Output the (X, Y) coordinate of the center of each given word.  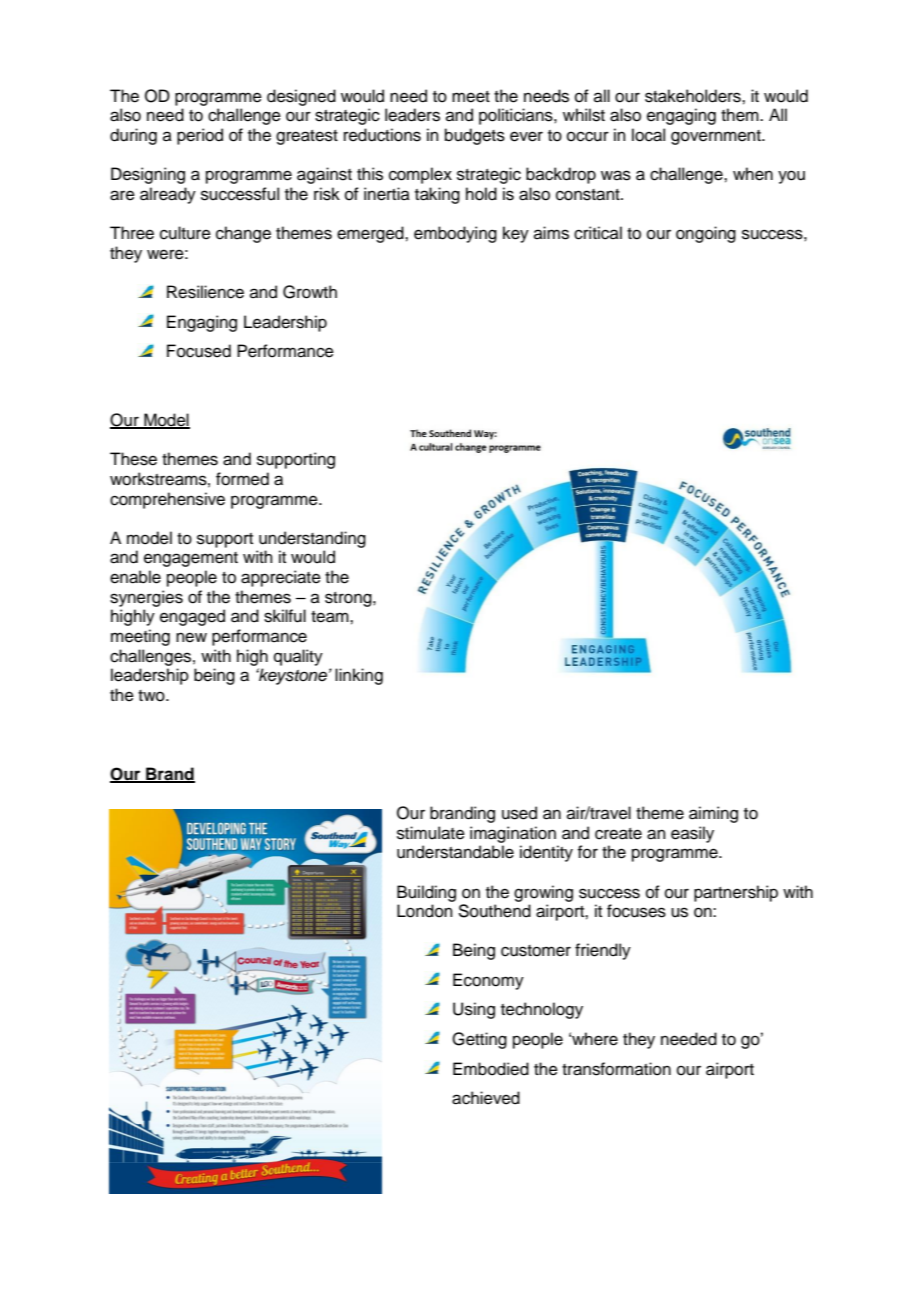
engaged (192, 617)
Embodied (491, 1069)
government (717, 137)
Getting (479, 1040)
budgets (475, 136)
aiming (713, 814)
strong (349, 599)
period (200, 136)
